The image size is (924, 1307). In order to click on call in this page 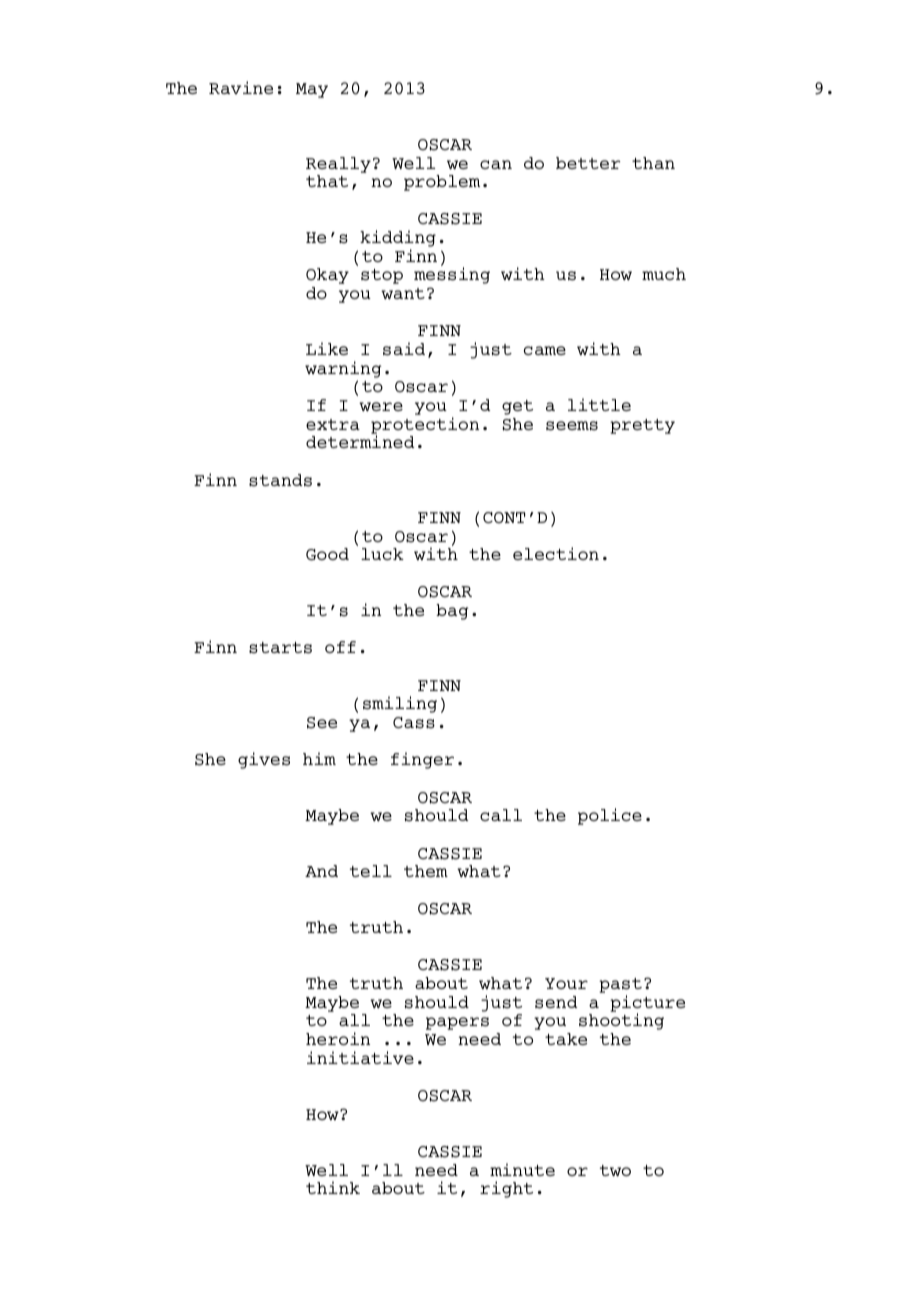, I will do `click(501, 815)`.
